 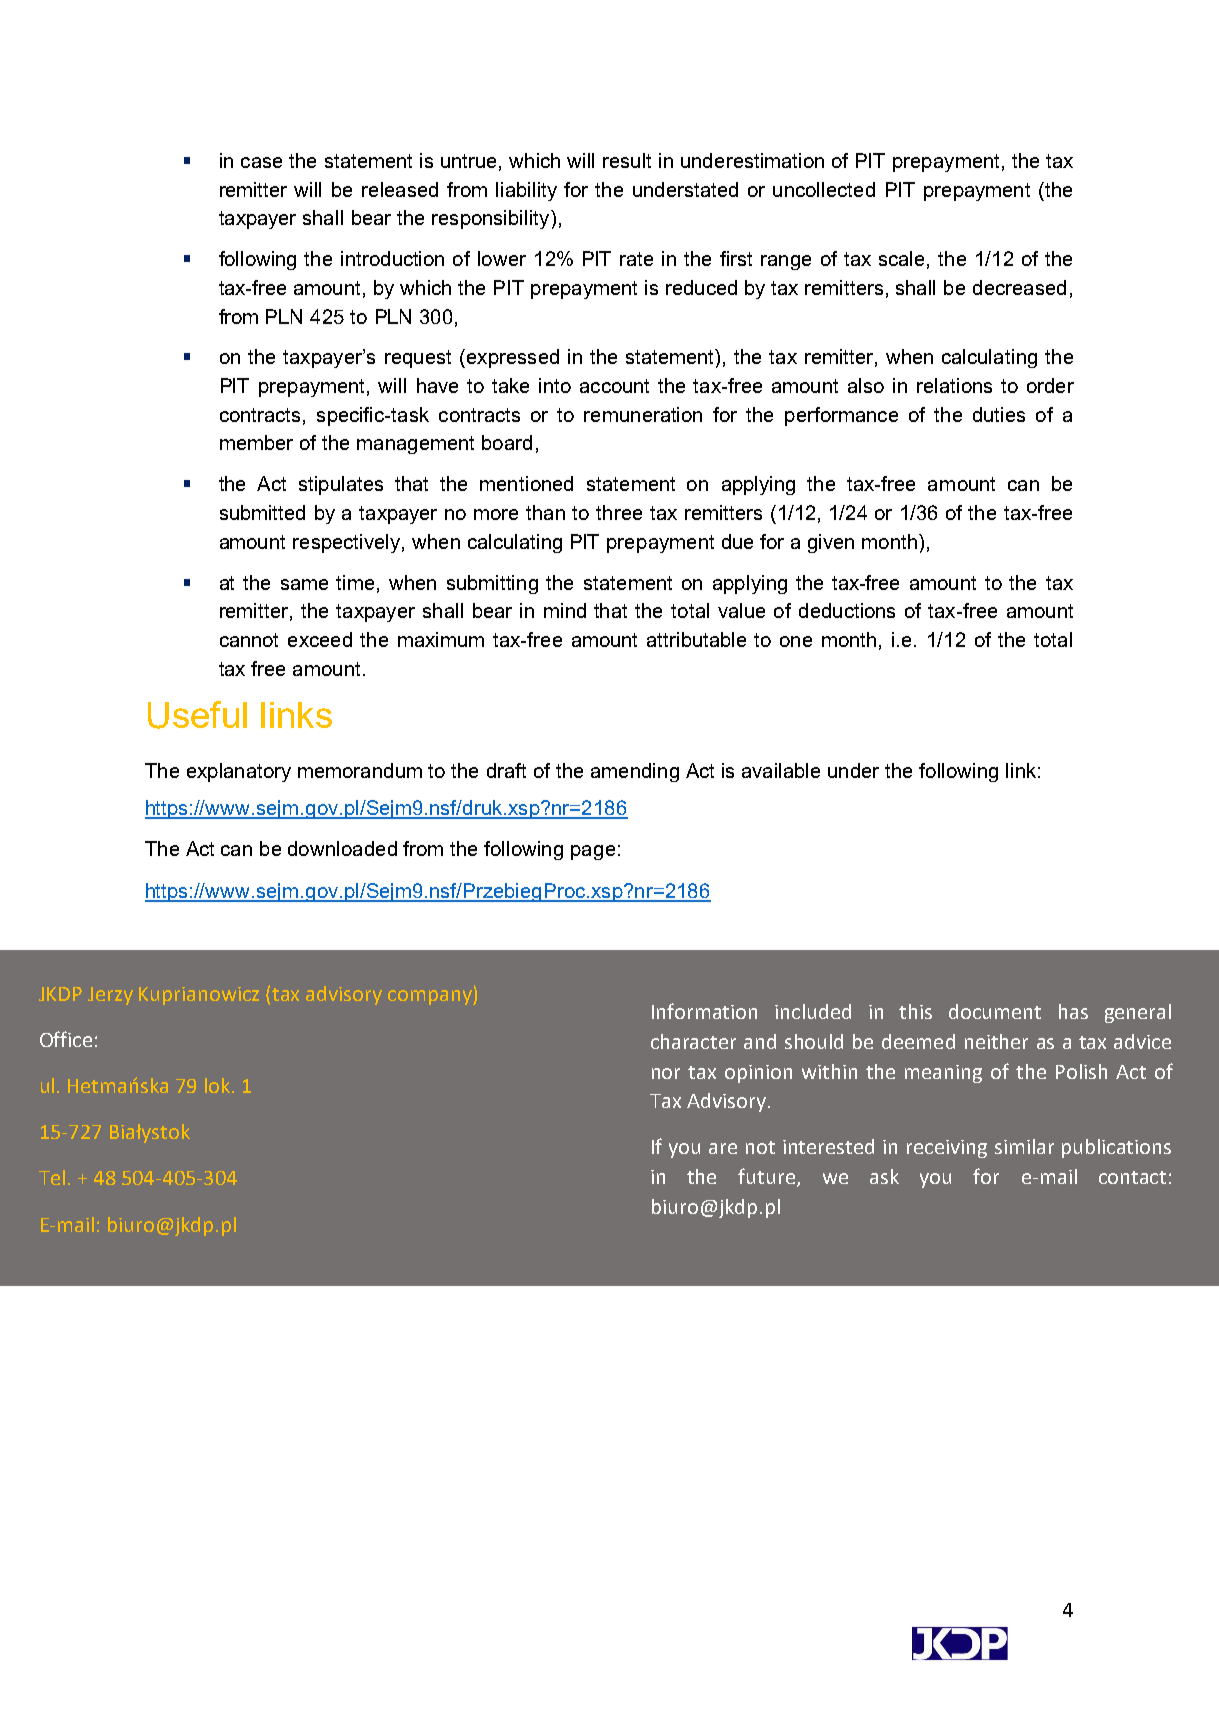 What do you see at coordinates (831, 543) in the screenshot?
I see `given` at bounding box center [831, 543].
